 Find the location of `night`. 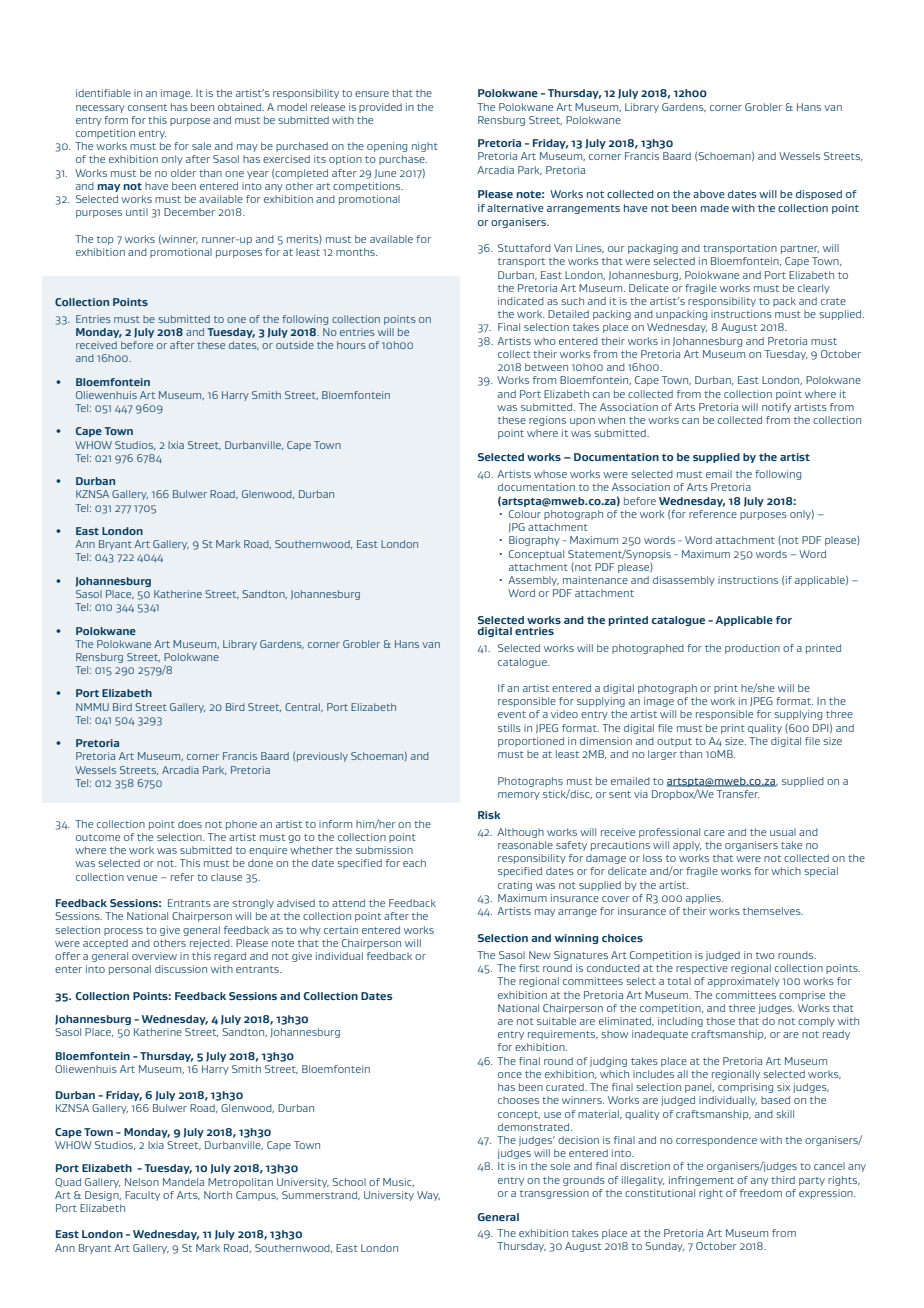

night is located at coordinates (425, 147).
